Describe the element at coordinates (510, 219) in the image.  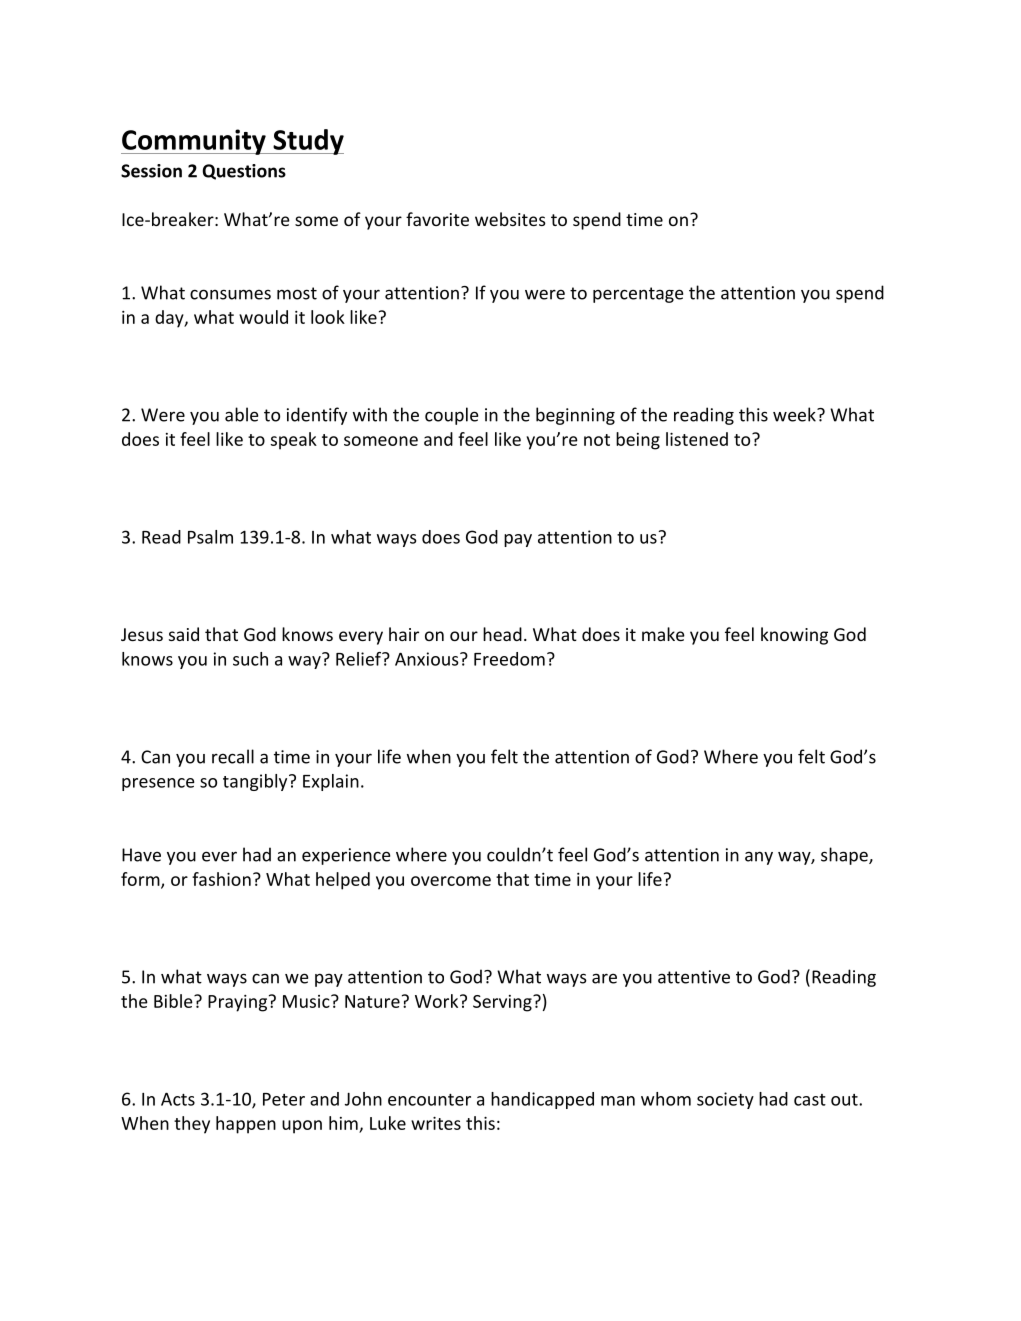
I see `websites` at that location.
